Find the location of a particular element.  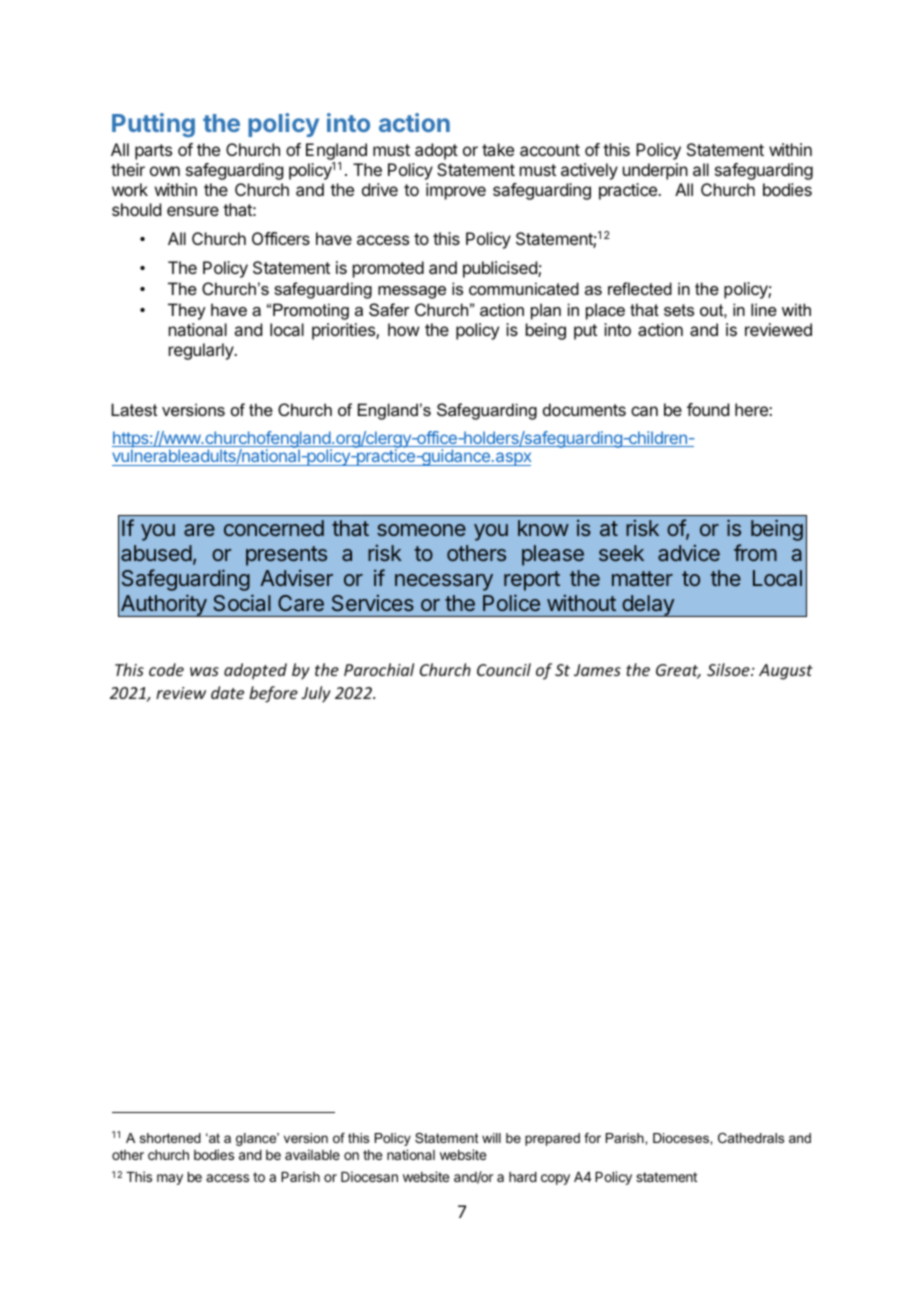

own is located at coordinates (165, 171).
